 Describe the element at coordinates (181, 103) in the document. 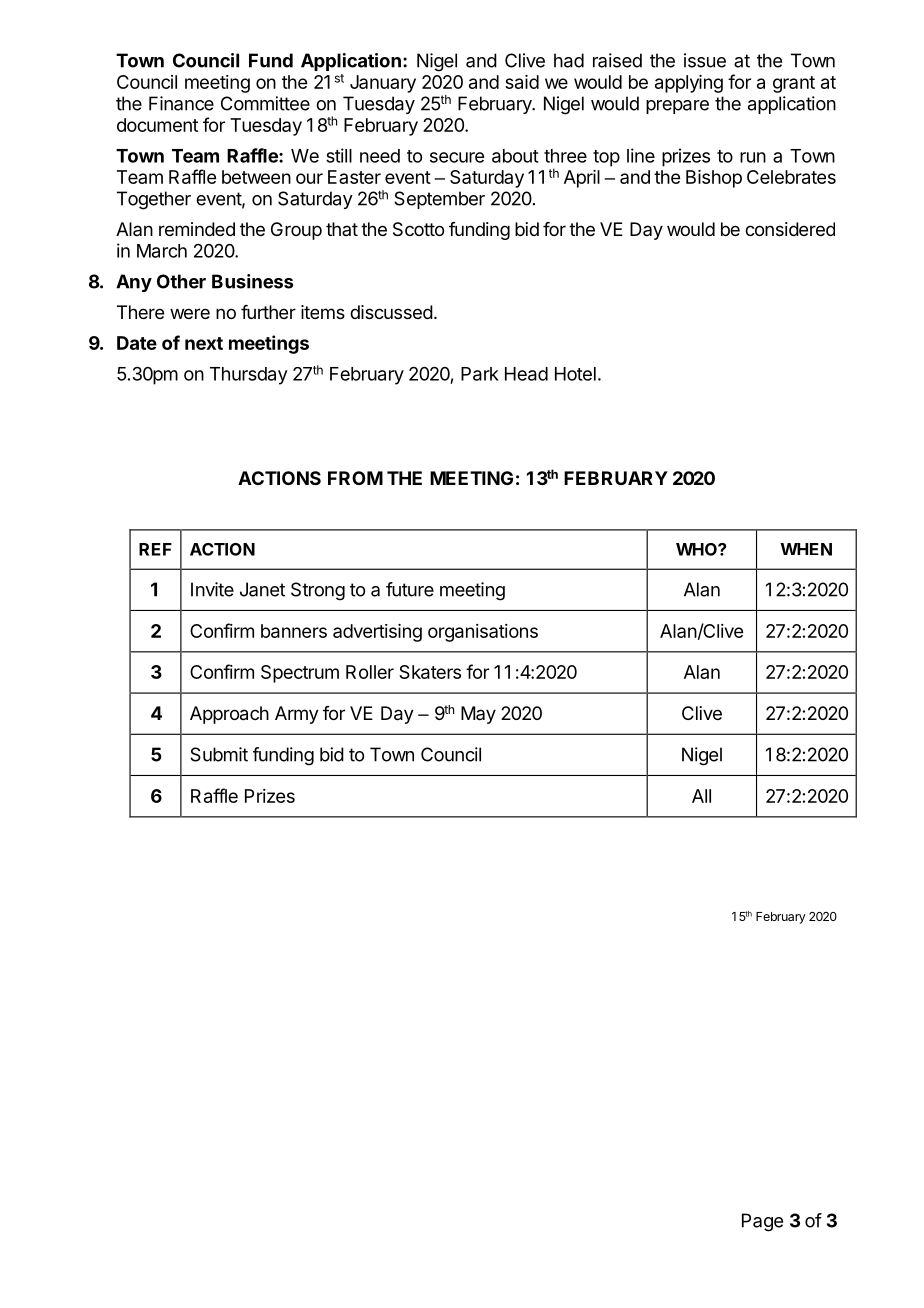

I see `Finance` at that location.
